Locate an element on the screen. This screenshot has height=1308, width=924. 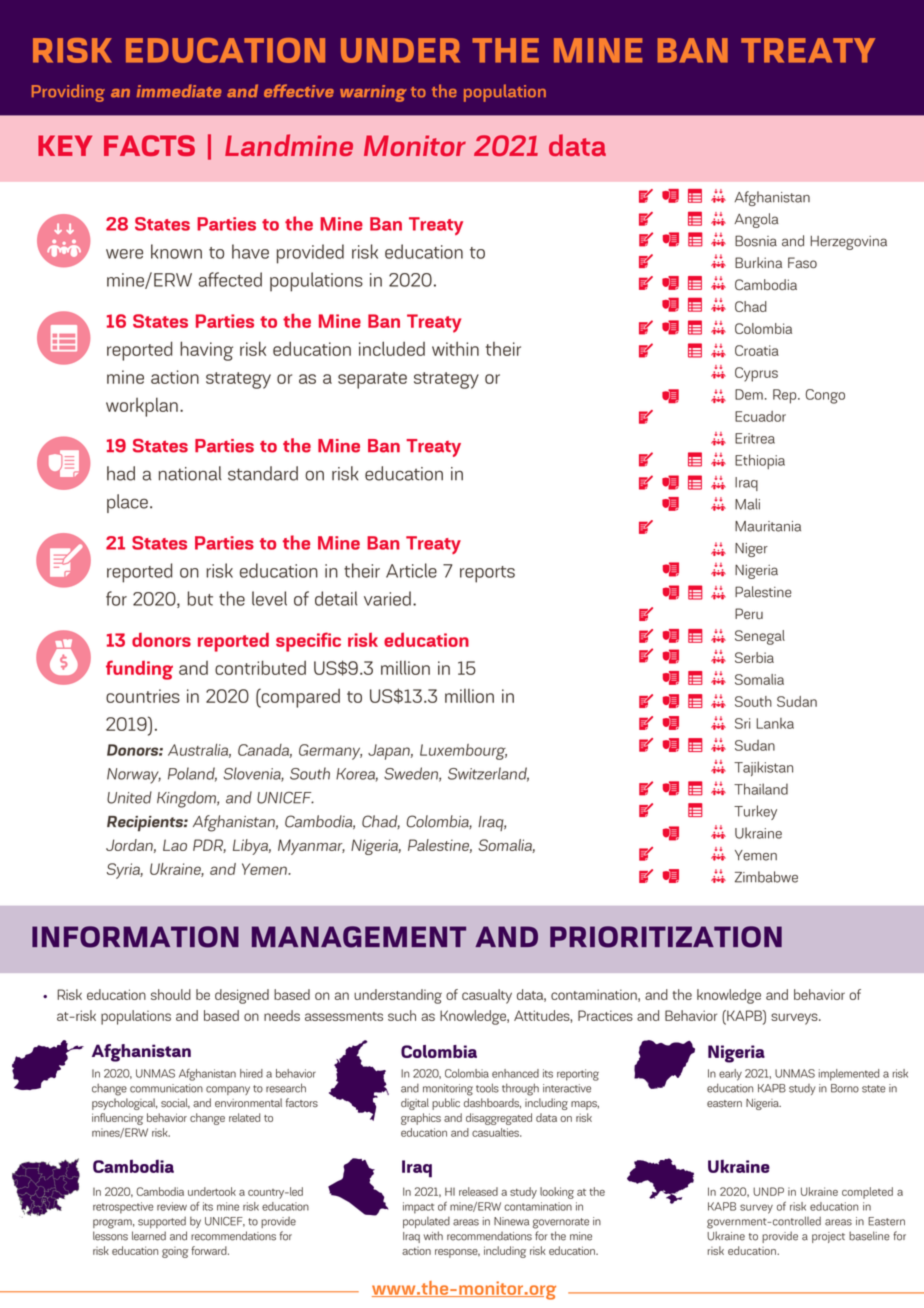
Angola is located at coordinates (756, 220).
